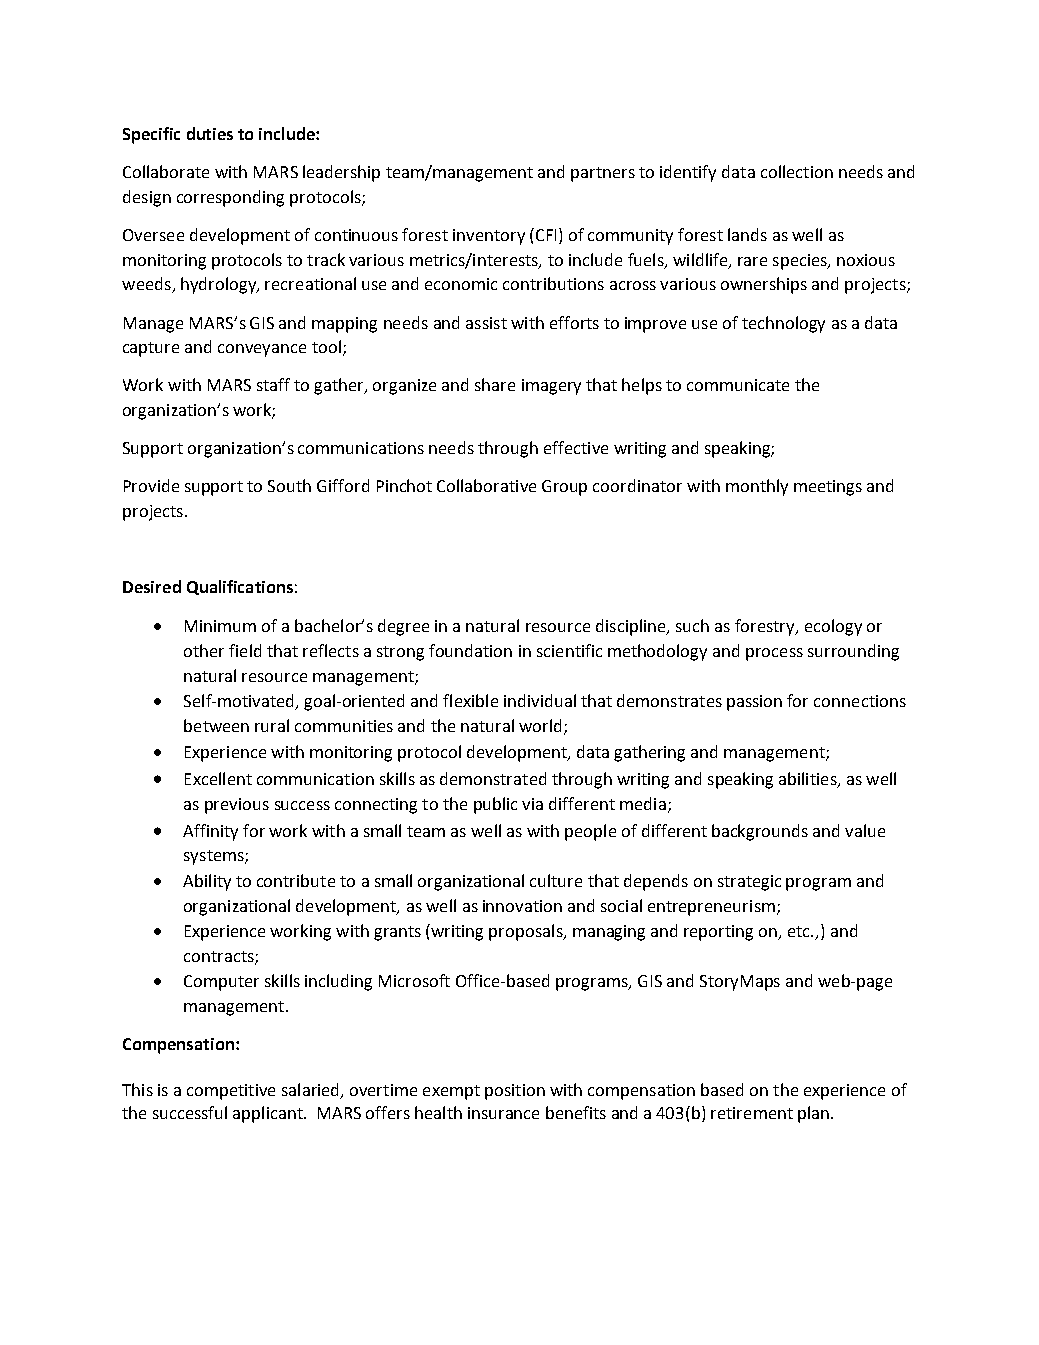  What do you see at coordinates (774, 654) in the screenshot?
I see `process` at bounding box center [774, 654].
